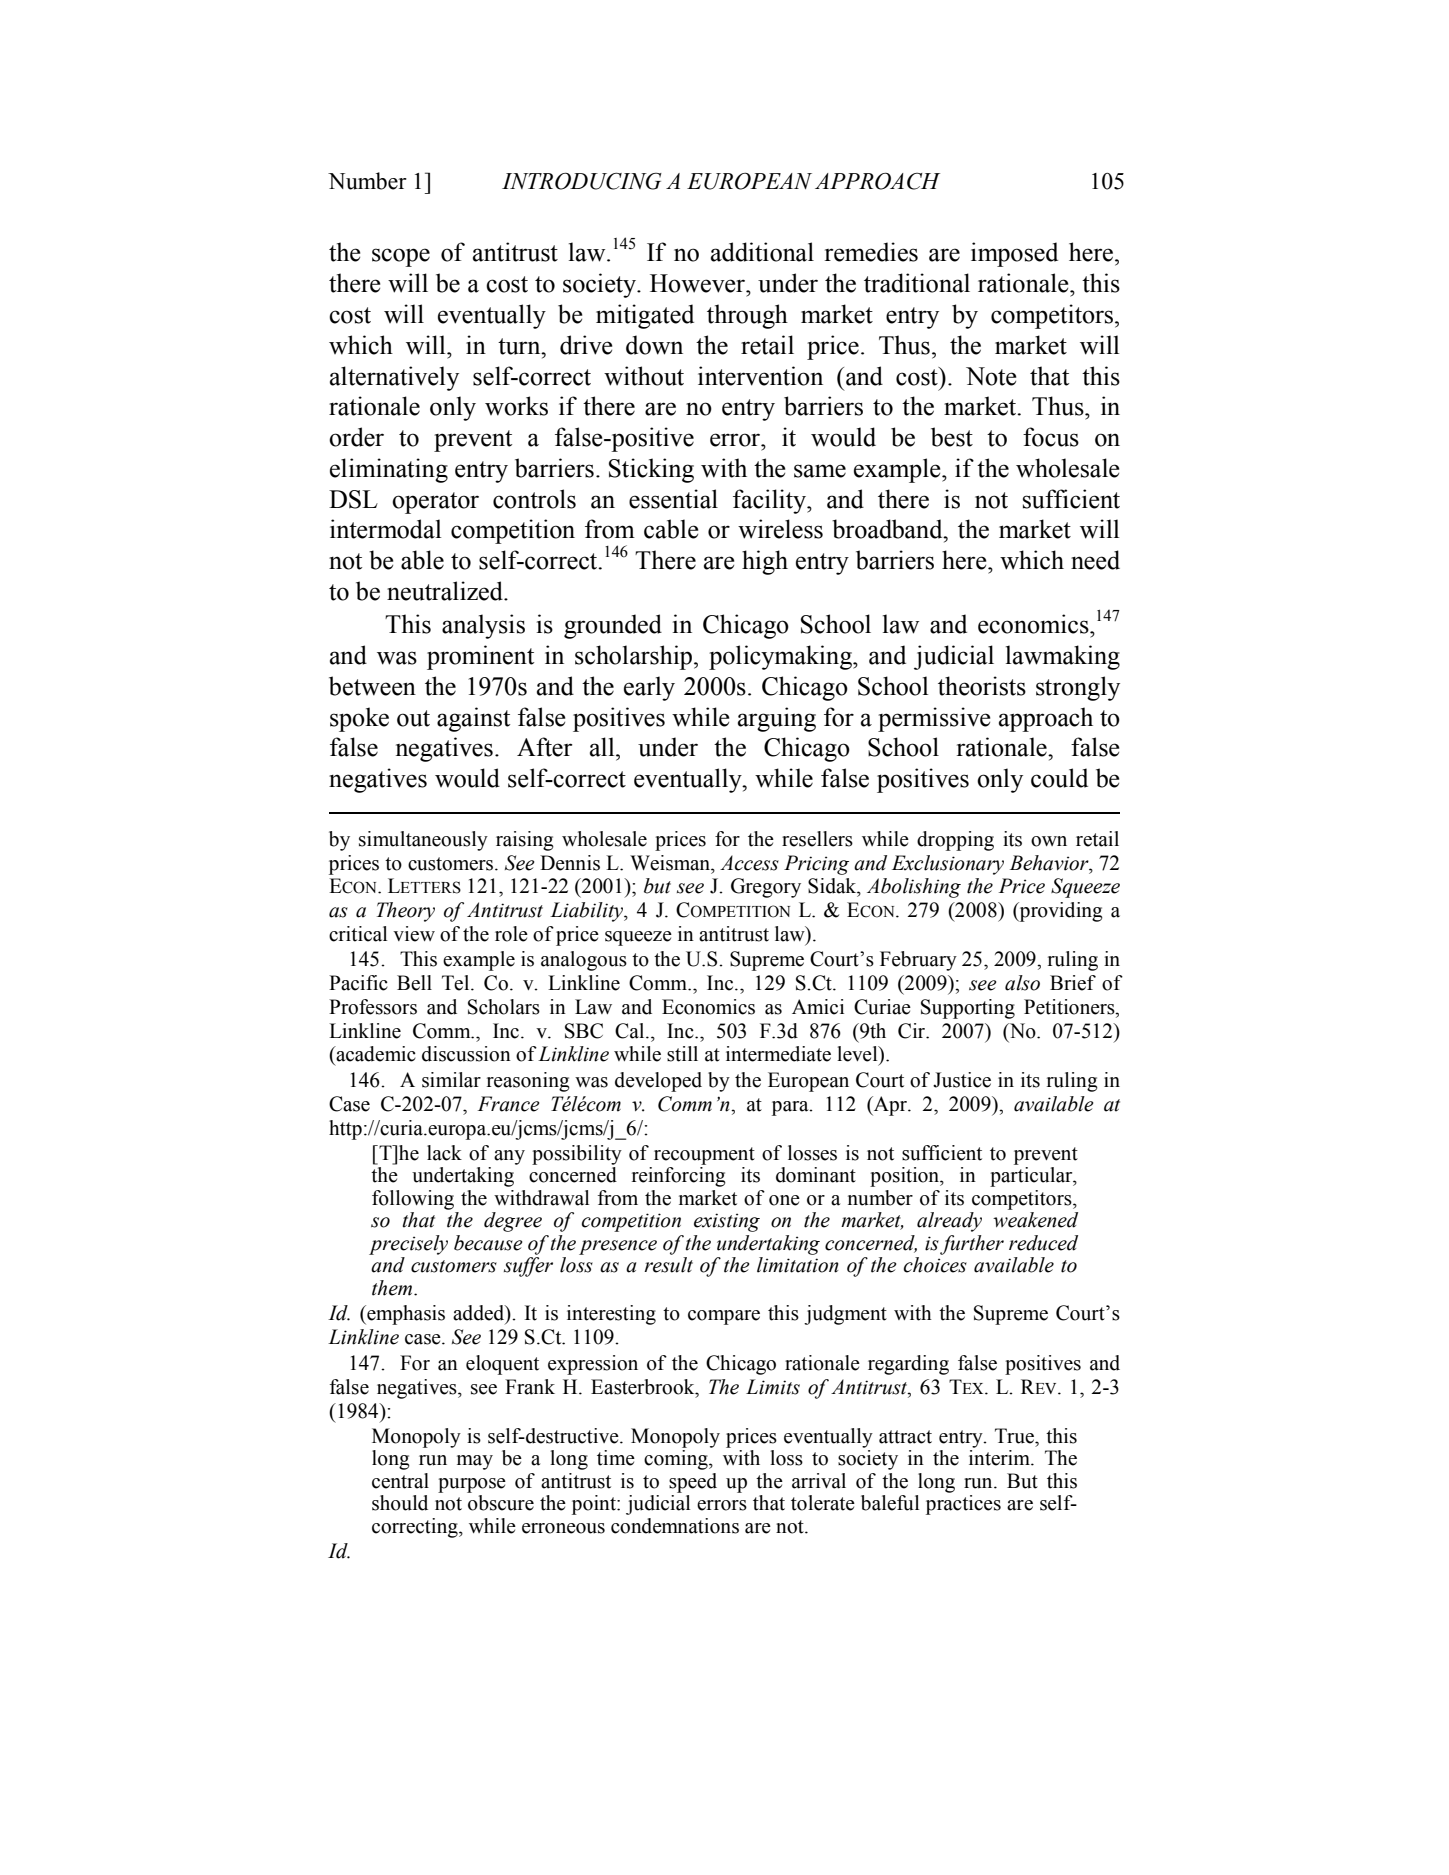  What do you see at coordinates (1095, 560) in the screenshot?
I see `need` at bounding box center [1095, 560].
